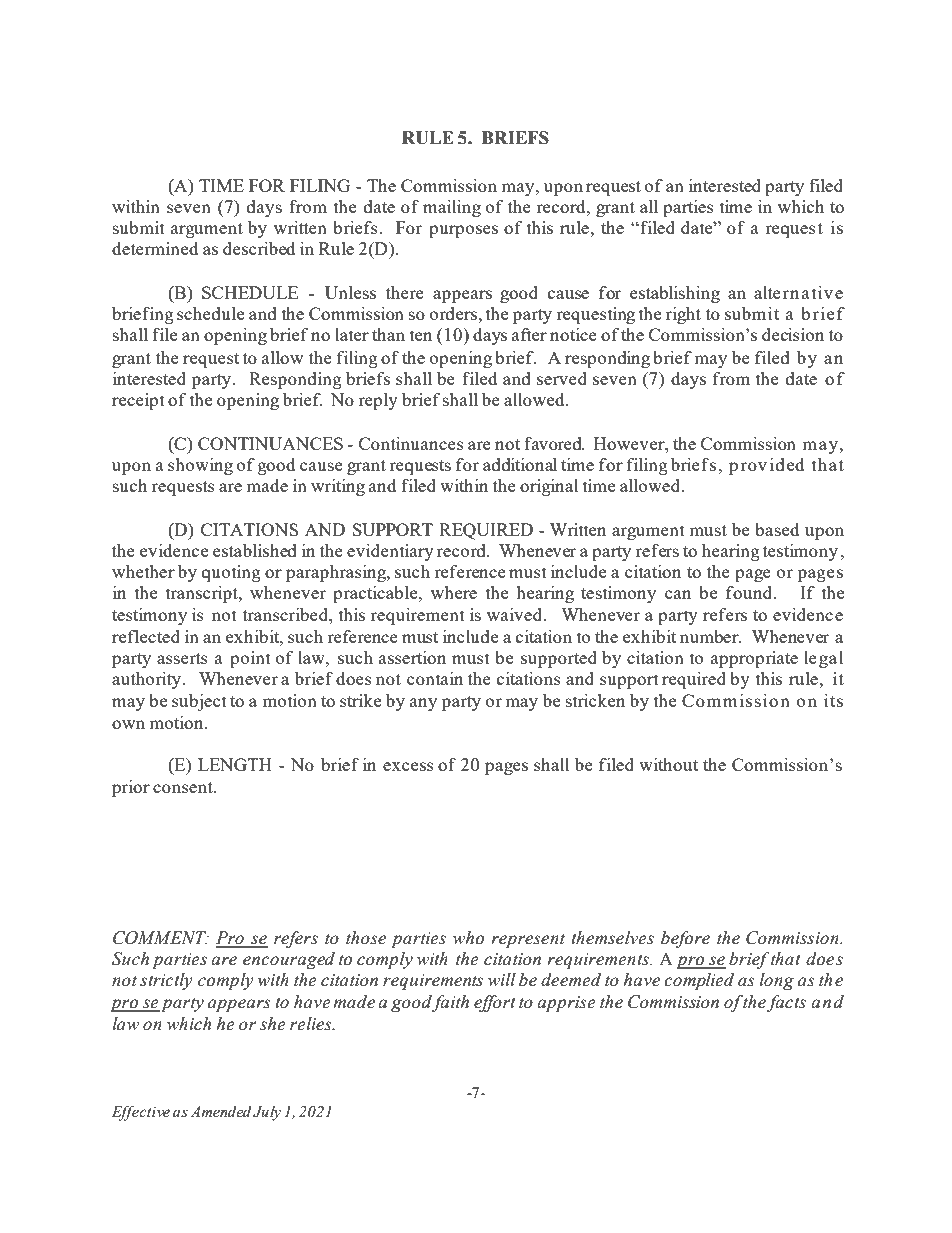 Image resolution: width=952 pixels, height=1233 pixels. Describe the element at coordinates (463, 231) in the image. I see `purposes` at that location.
